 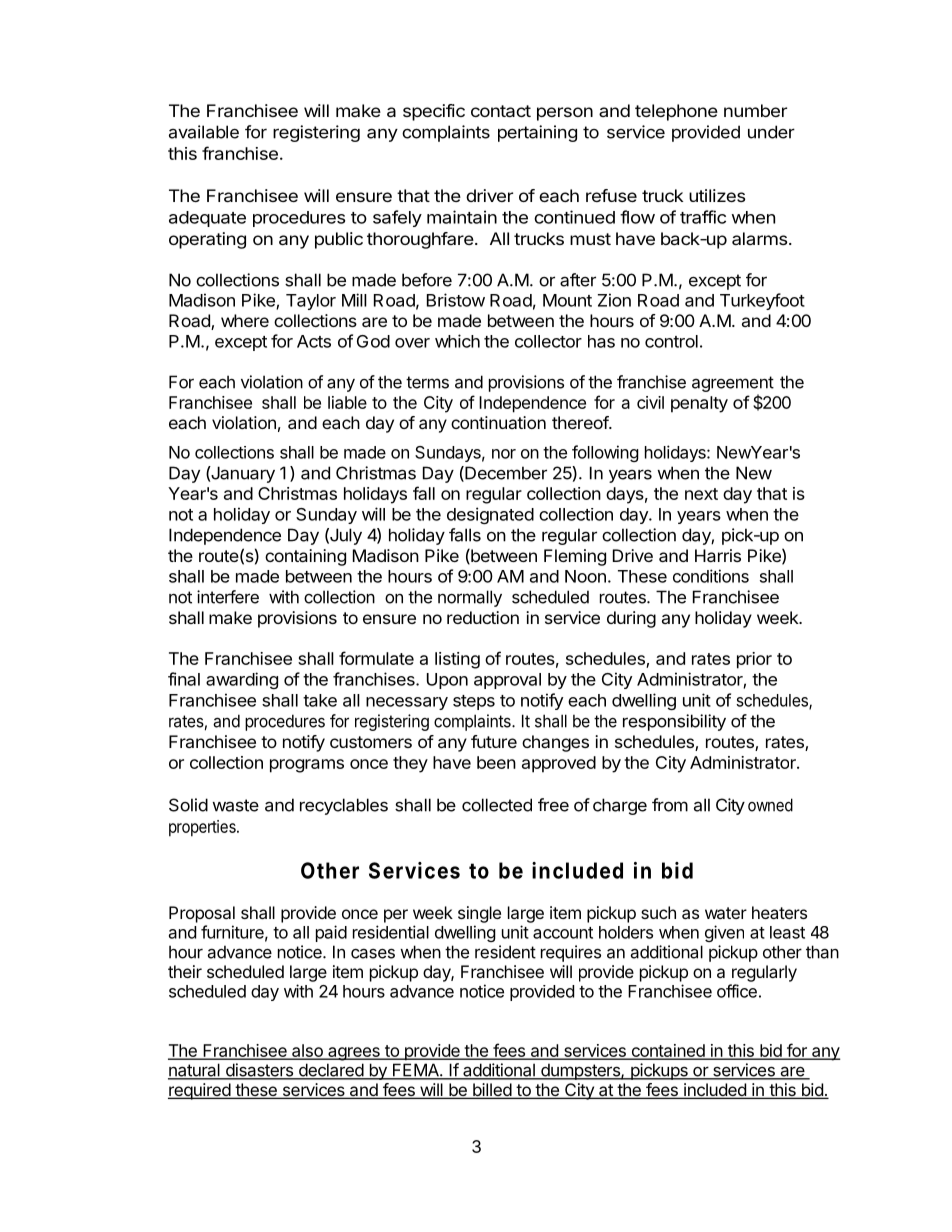 What do you see at coordinates (492, 1091) in the screenshot?
I see `billed` at bounding box center [492, 1091].
